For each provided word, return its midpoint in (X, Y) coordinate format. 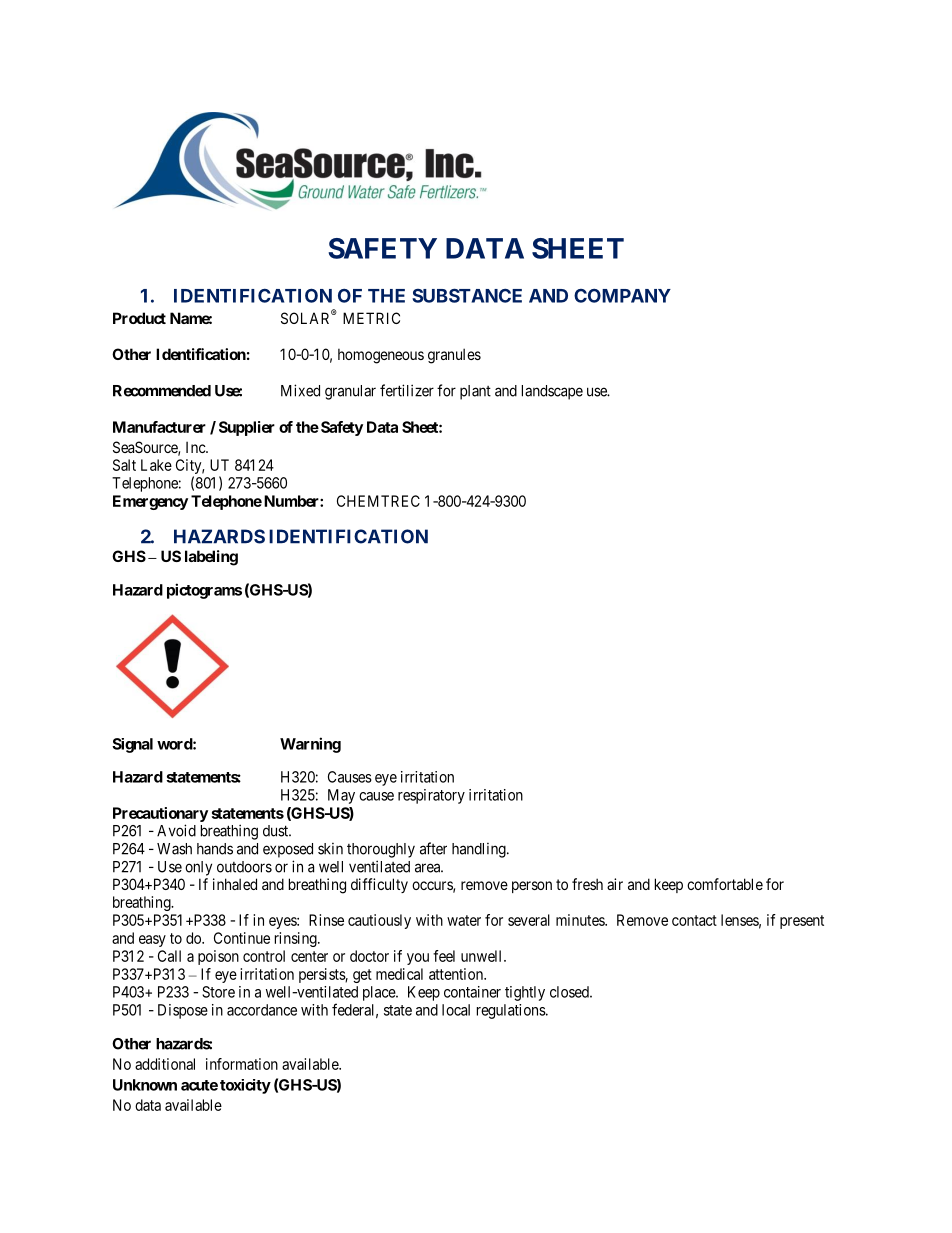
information (242, 1064)
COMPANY (622, 296)
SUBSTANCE (467, 295)
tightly (525, 993)
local (456, 1010)
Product (139, 318)
